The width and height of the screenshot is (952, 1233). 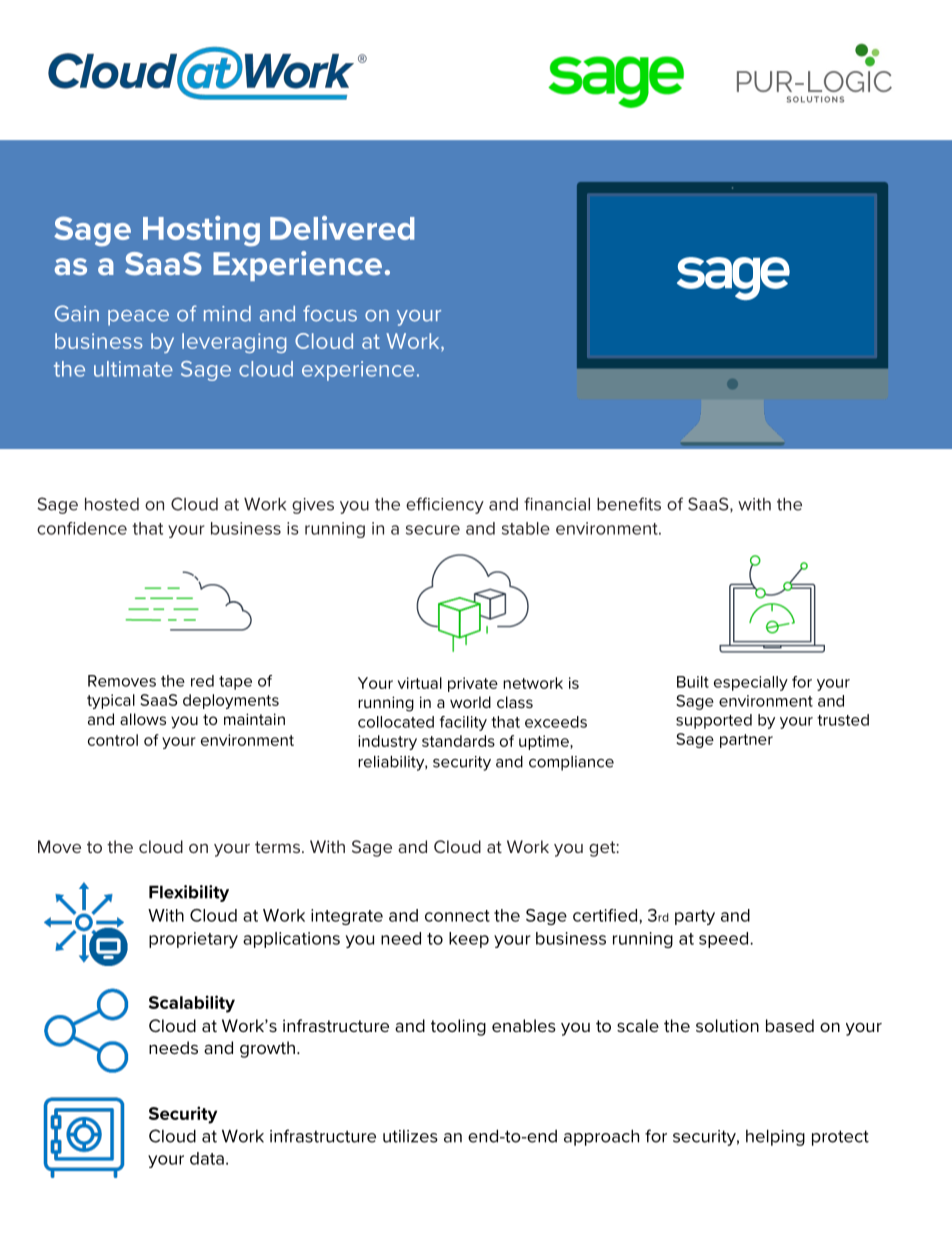 What do you see at coordinates (410, 1136) in the screenshot?
I see `utilizes` at bounding box center [410, 1136].
